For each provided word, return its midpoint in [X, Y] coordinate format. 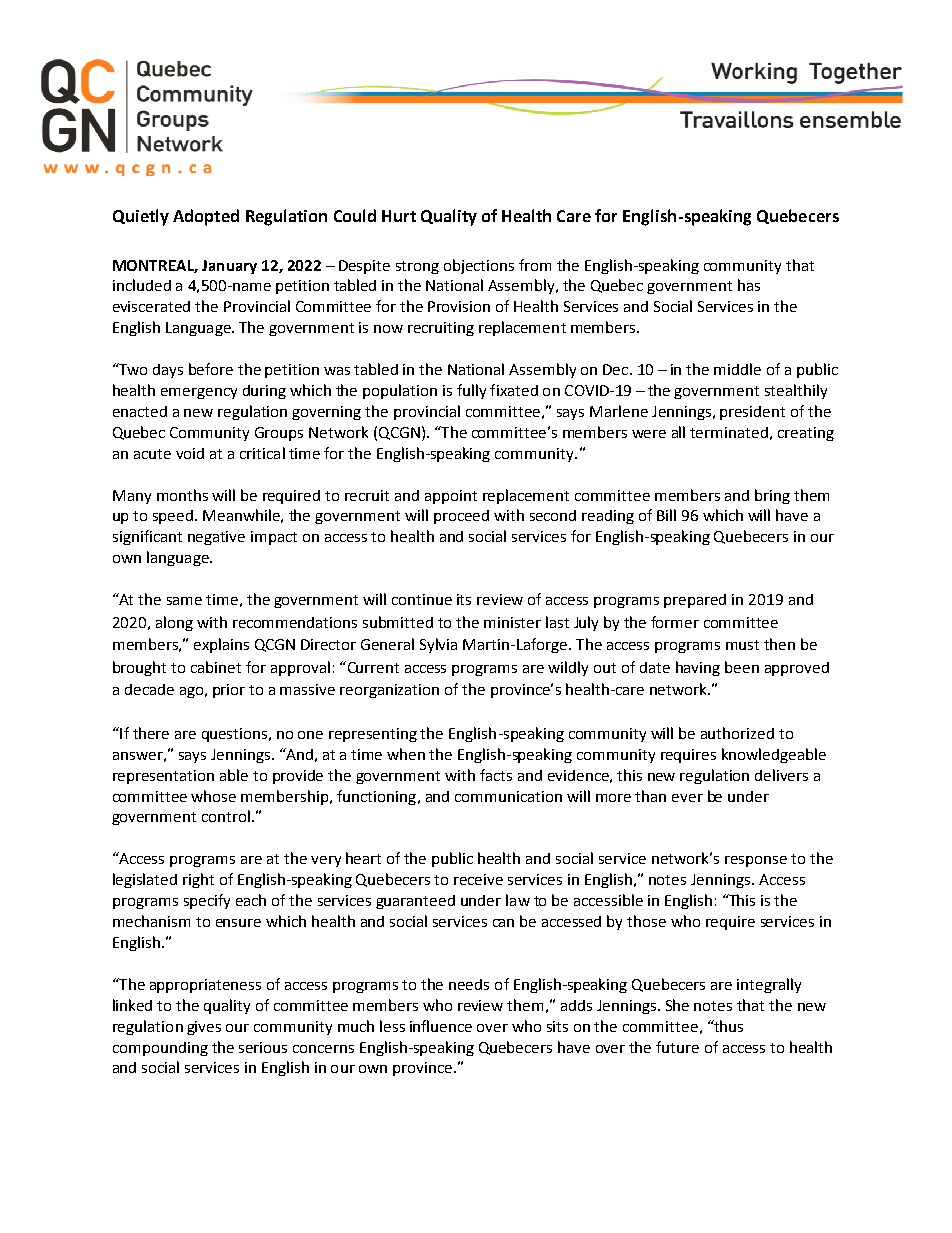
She [677, 1005]
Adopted [206, 217]
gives [204, 1028]
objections [479, 266]
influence [441, 1026]
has [749, 285]
